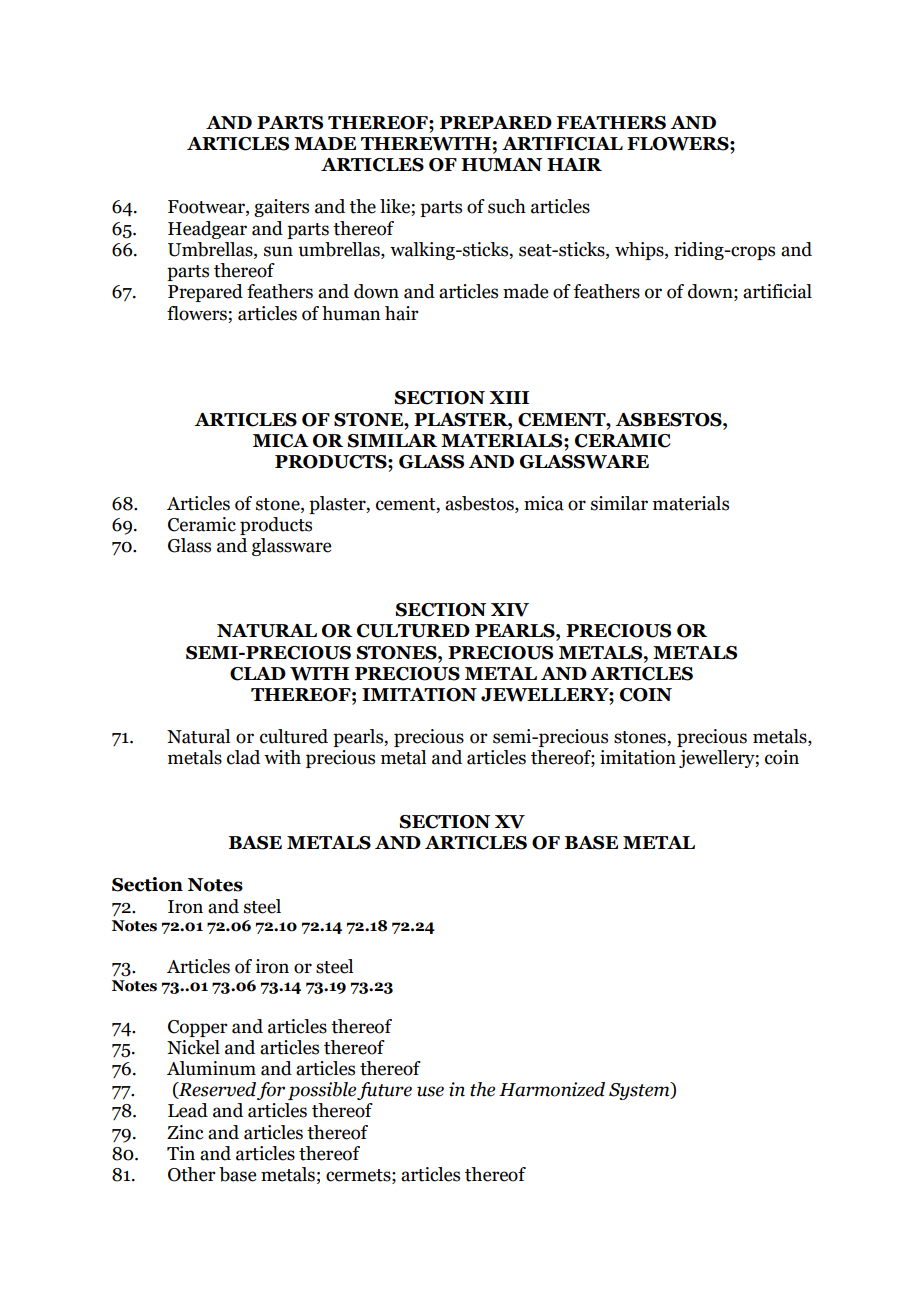 This screenshot has width=924, height=1308. Describe the element at coordinates (181, 1153) in the screenshot. I see `Tin` at that location.
